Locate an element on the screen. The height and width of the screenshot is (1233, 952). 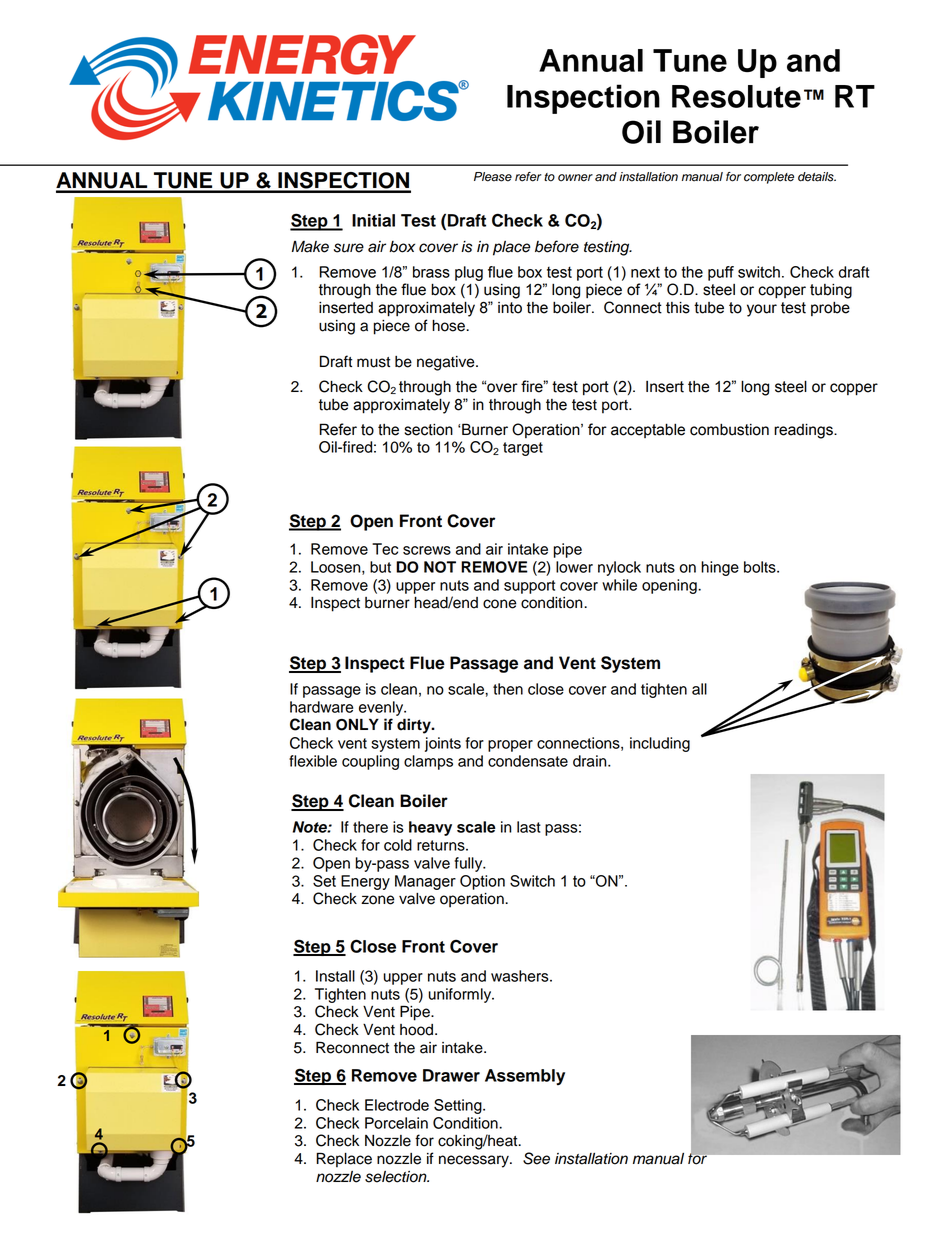
complete is located at coordinates (769, 178).
